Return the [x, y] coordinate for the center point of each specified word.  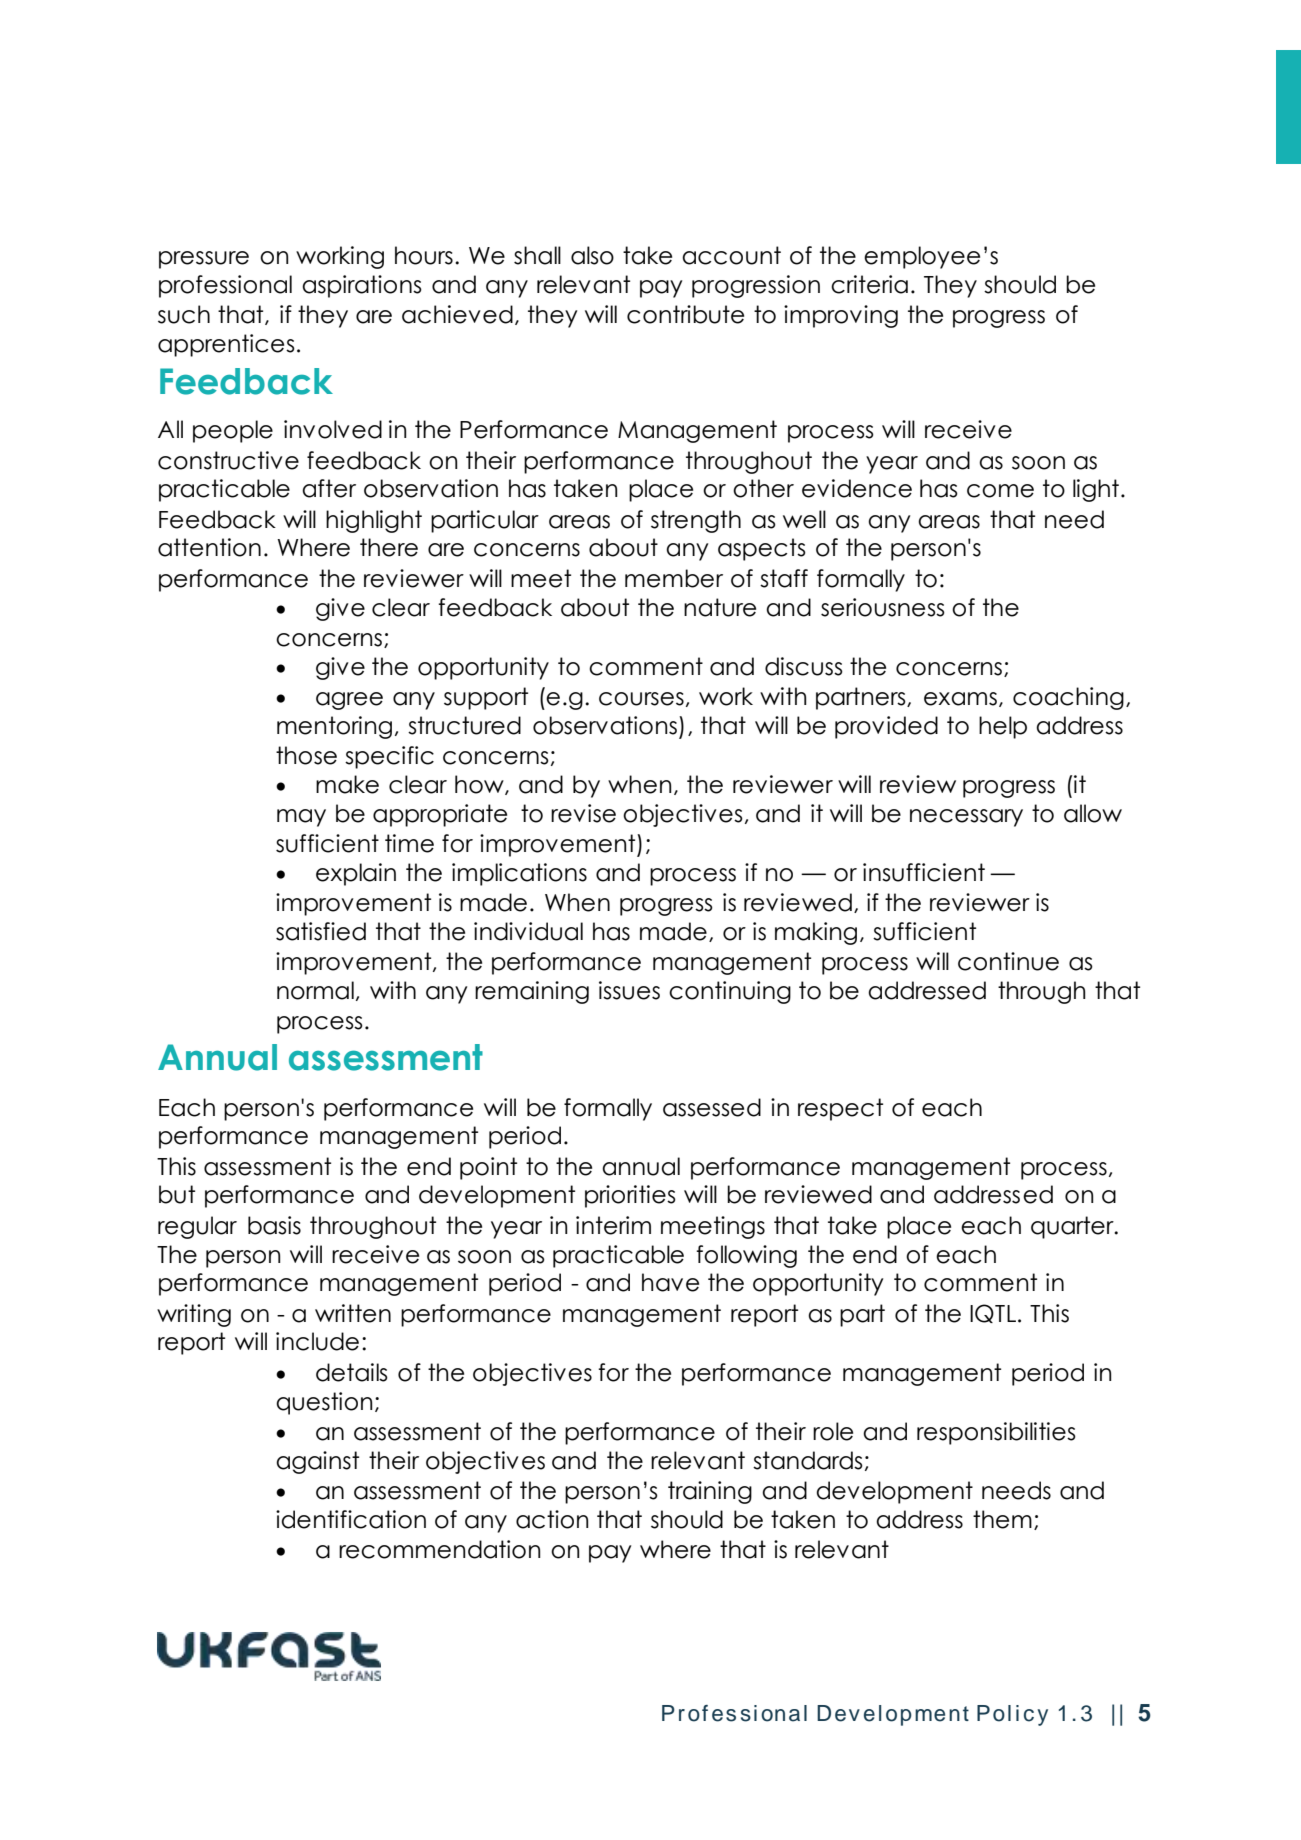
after [329, 488]
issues [629, 990]
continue [1008, 961]
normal [315, 990]
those [306, 755]
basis [274, 1225]
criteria [869, 284]
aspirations [362, 286]
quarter [1073, 1227]
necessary [966, 818]
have [670, 1282]
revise [583, 813]
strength [696, 521]
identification [351, 1519]
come [1000, 491]
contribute [685, 314]
